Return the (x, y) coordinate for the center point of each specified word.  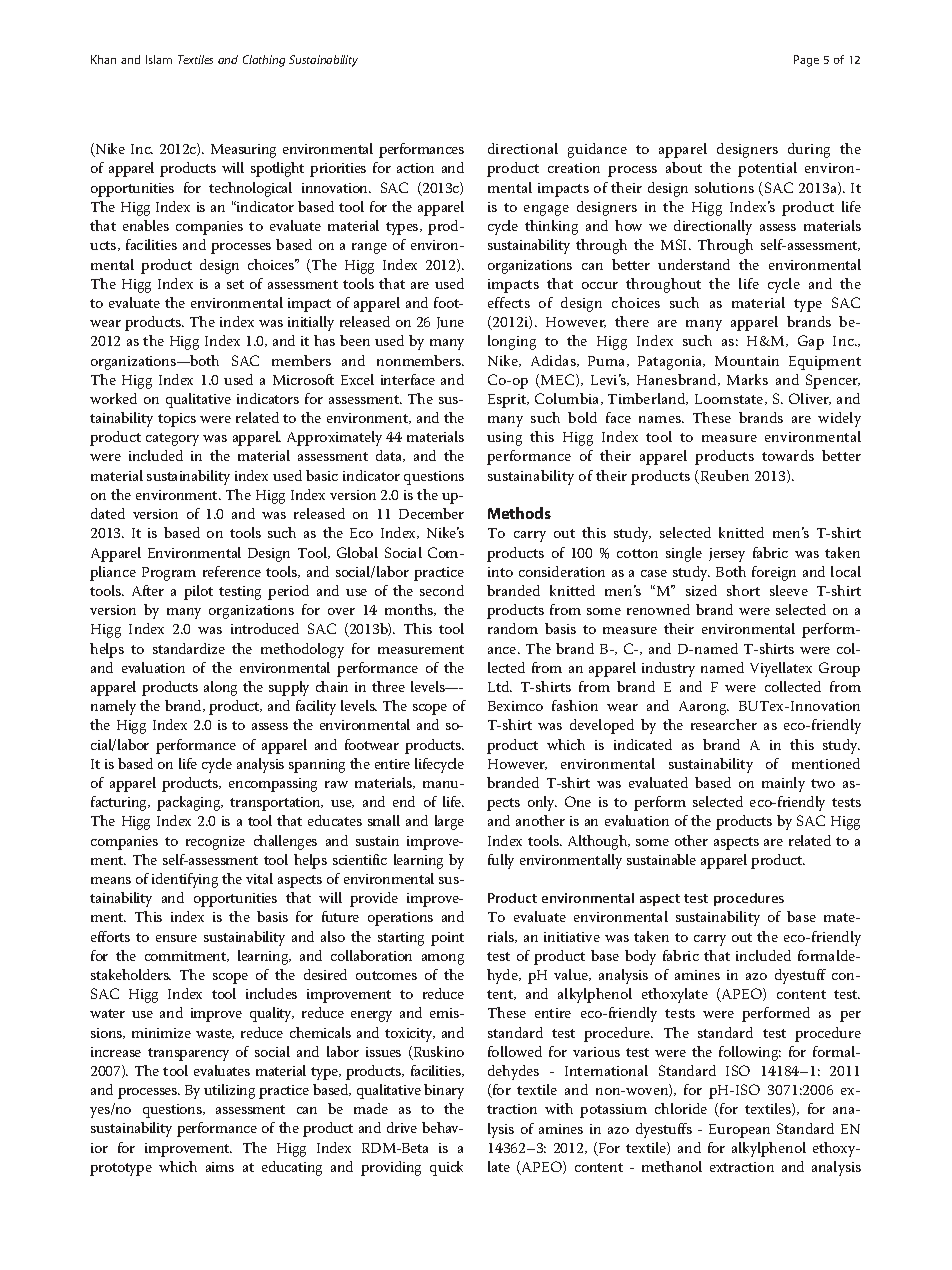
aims (220, 1167)
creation (574, 168)
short (743, 590)
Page (806, 61)
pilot (198, 592)
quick (446, 1168)
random (513, 628)
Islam (159, 59)
